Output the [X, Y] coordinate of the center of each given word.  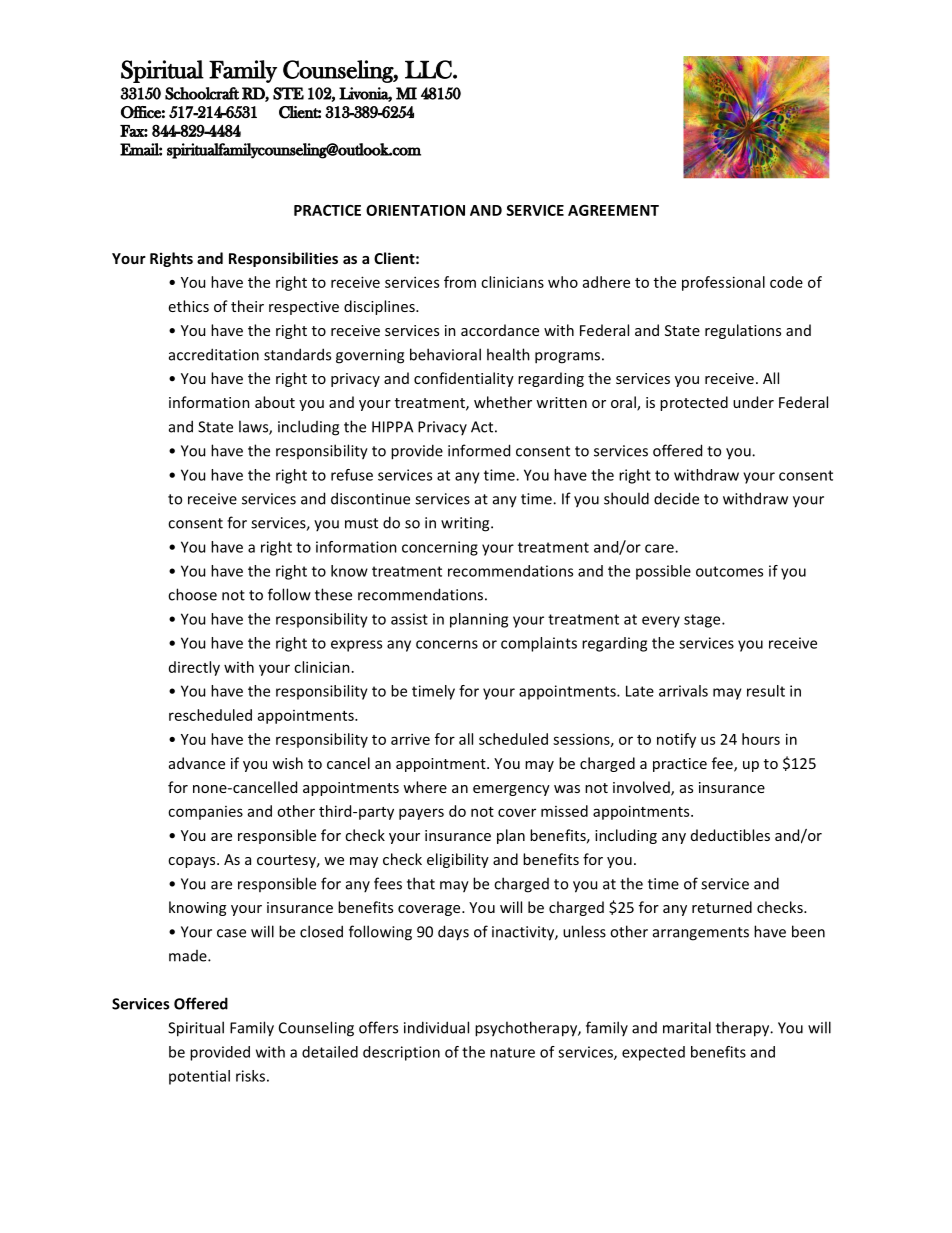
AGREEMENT [613, 210]
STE [288, 93]
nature [512, 1052]
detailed [330, 1052]
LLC [429, 69]
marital [687, 1027]
